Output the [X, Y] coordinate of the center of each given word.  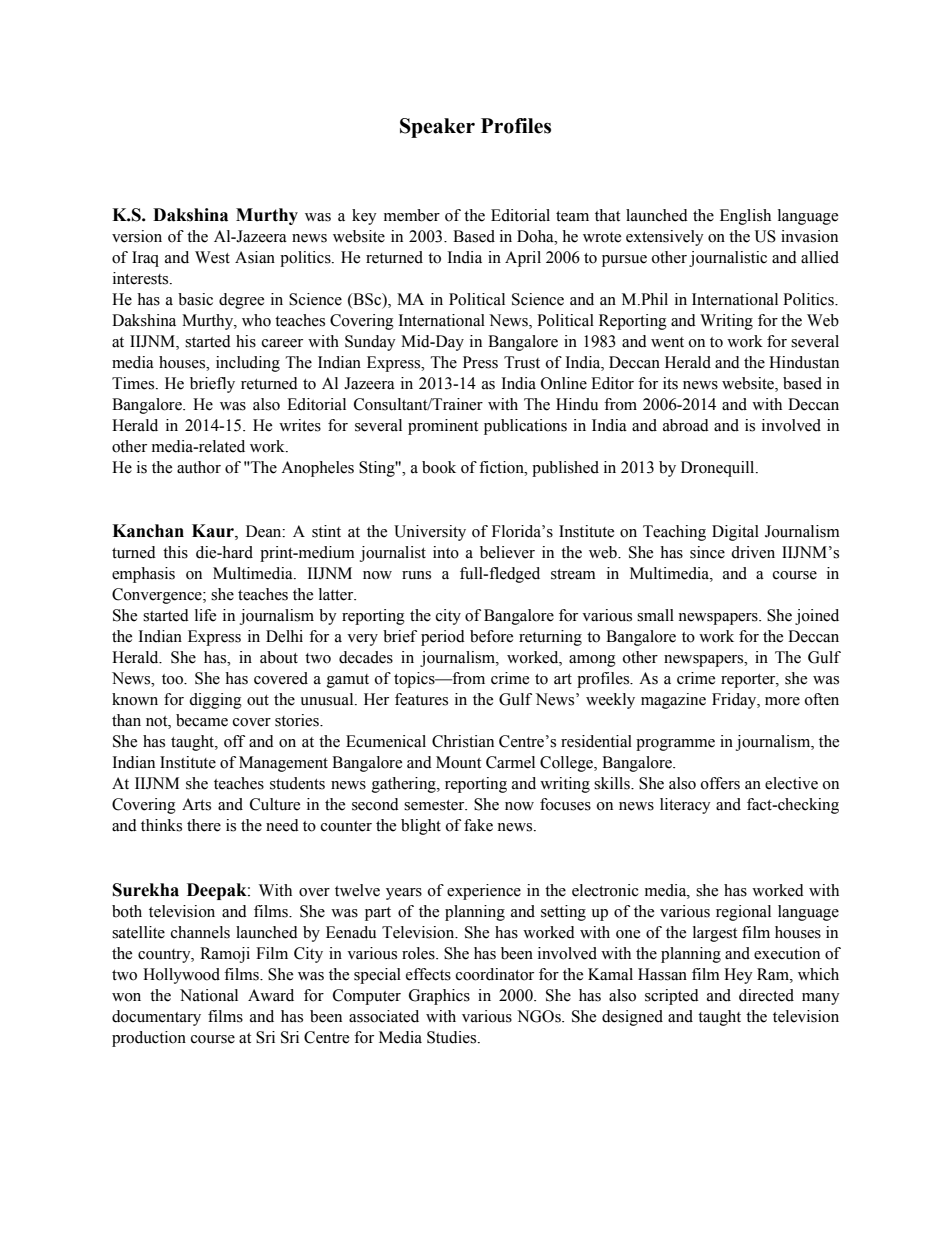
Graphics [439, 997]
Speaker [437, 128]
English [745, 217]
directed [766, 995]
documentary [156, 1018]
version [137, 236]
